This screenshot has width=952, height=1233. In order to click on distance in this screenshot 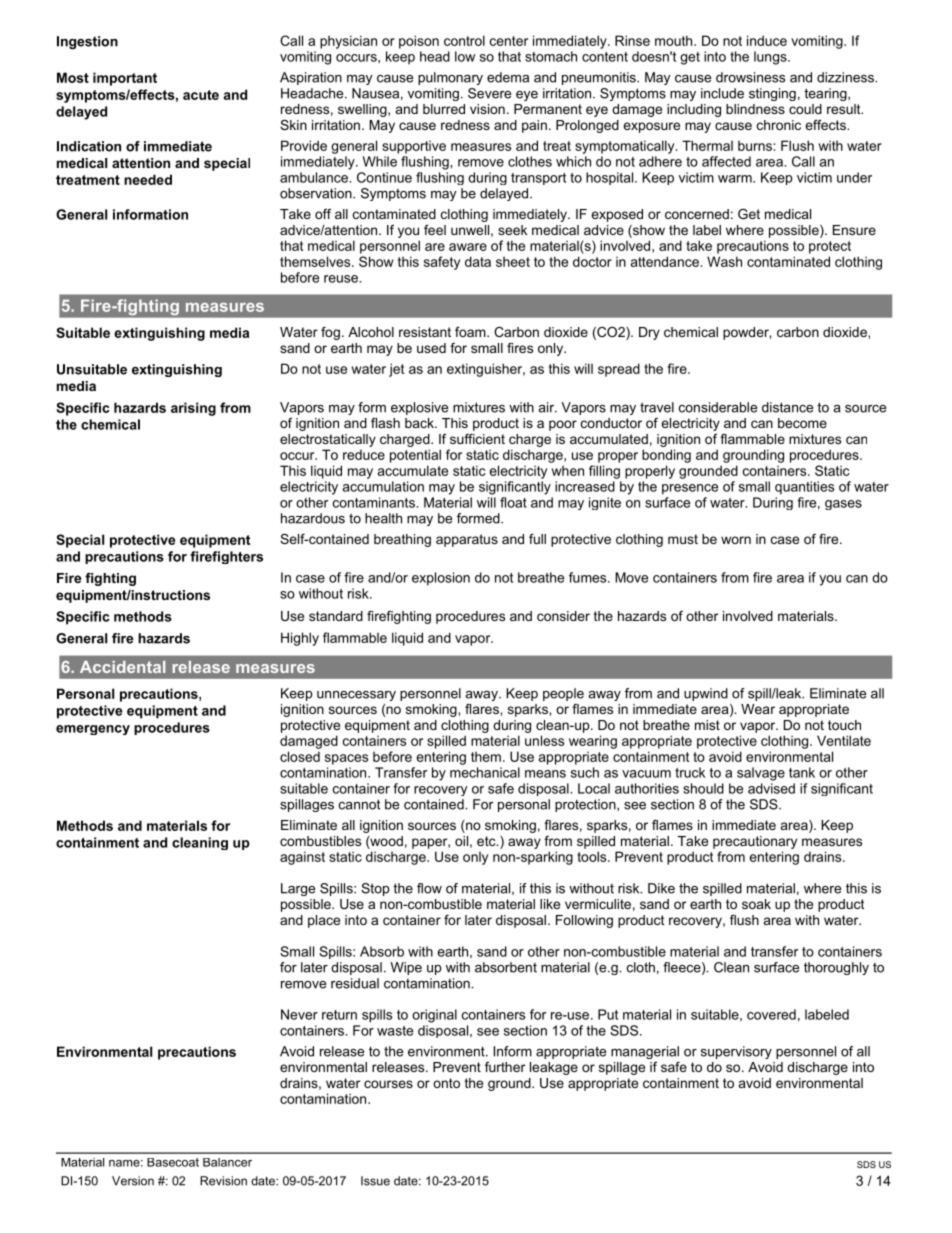, I will do `click(787, 407)`.
